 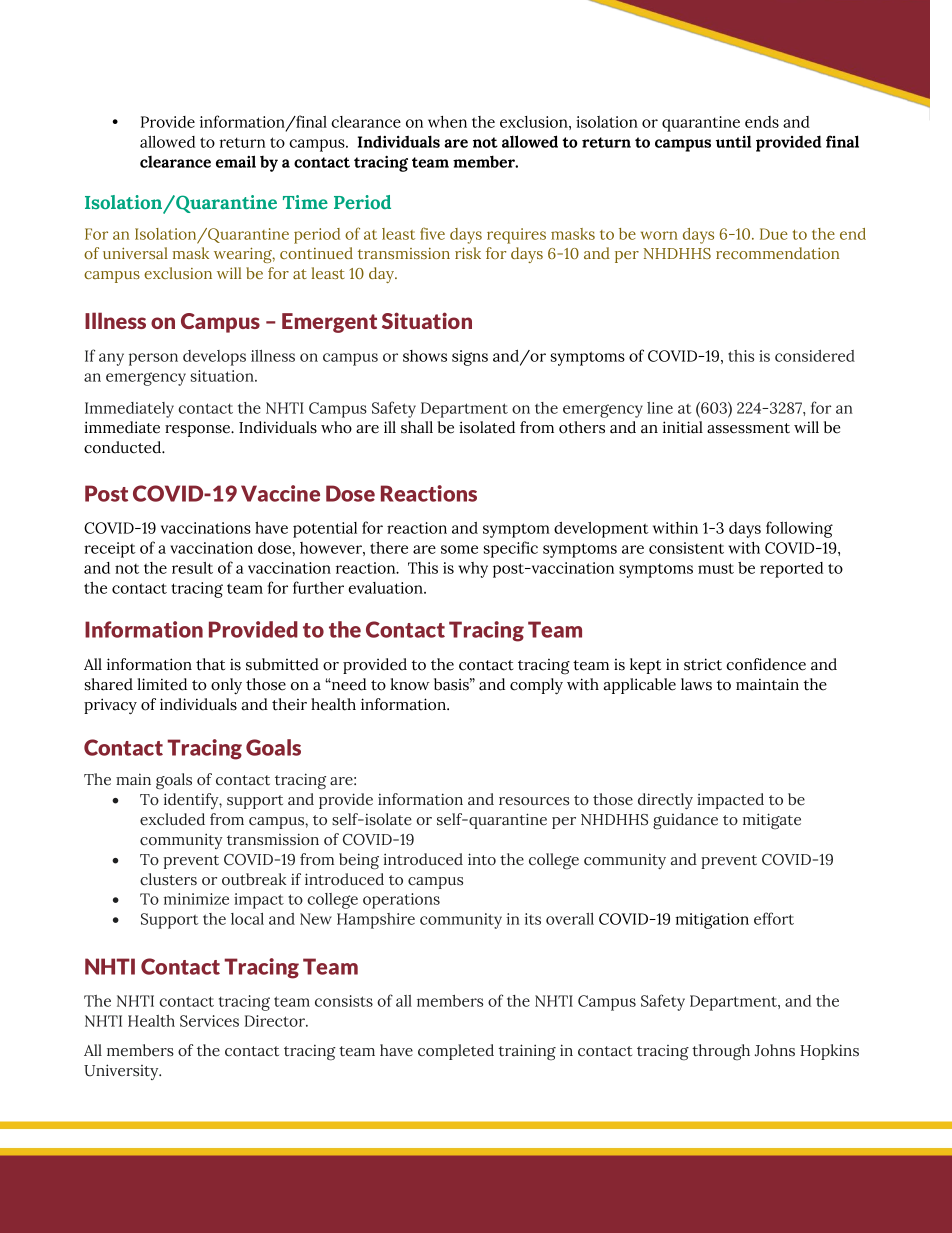 I want to click on email, so click(x=236, y=161).
